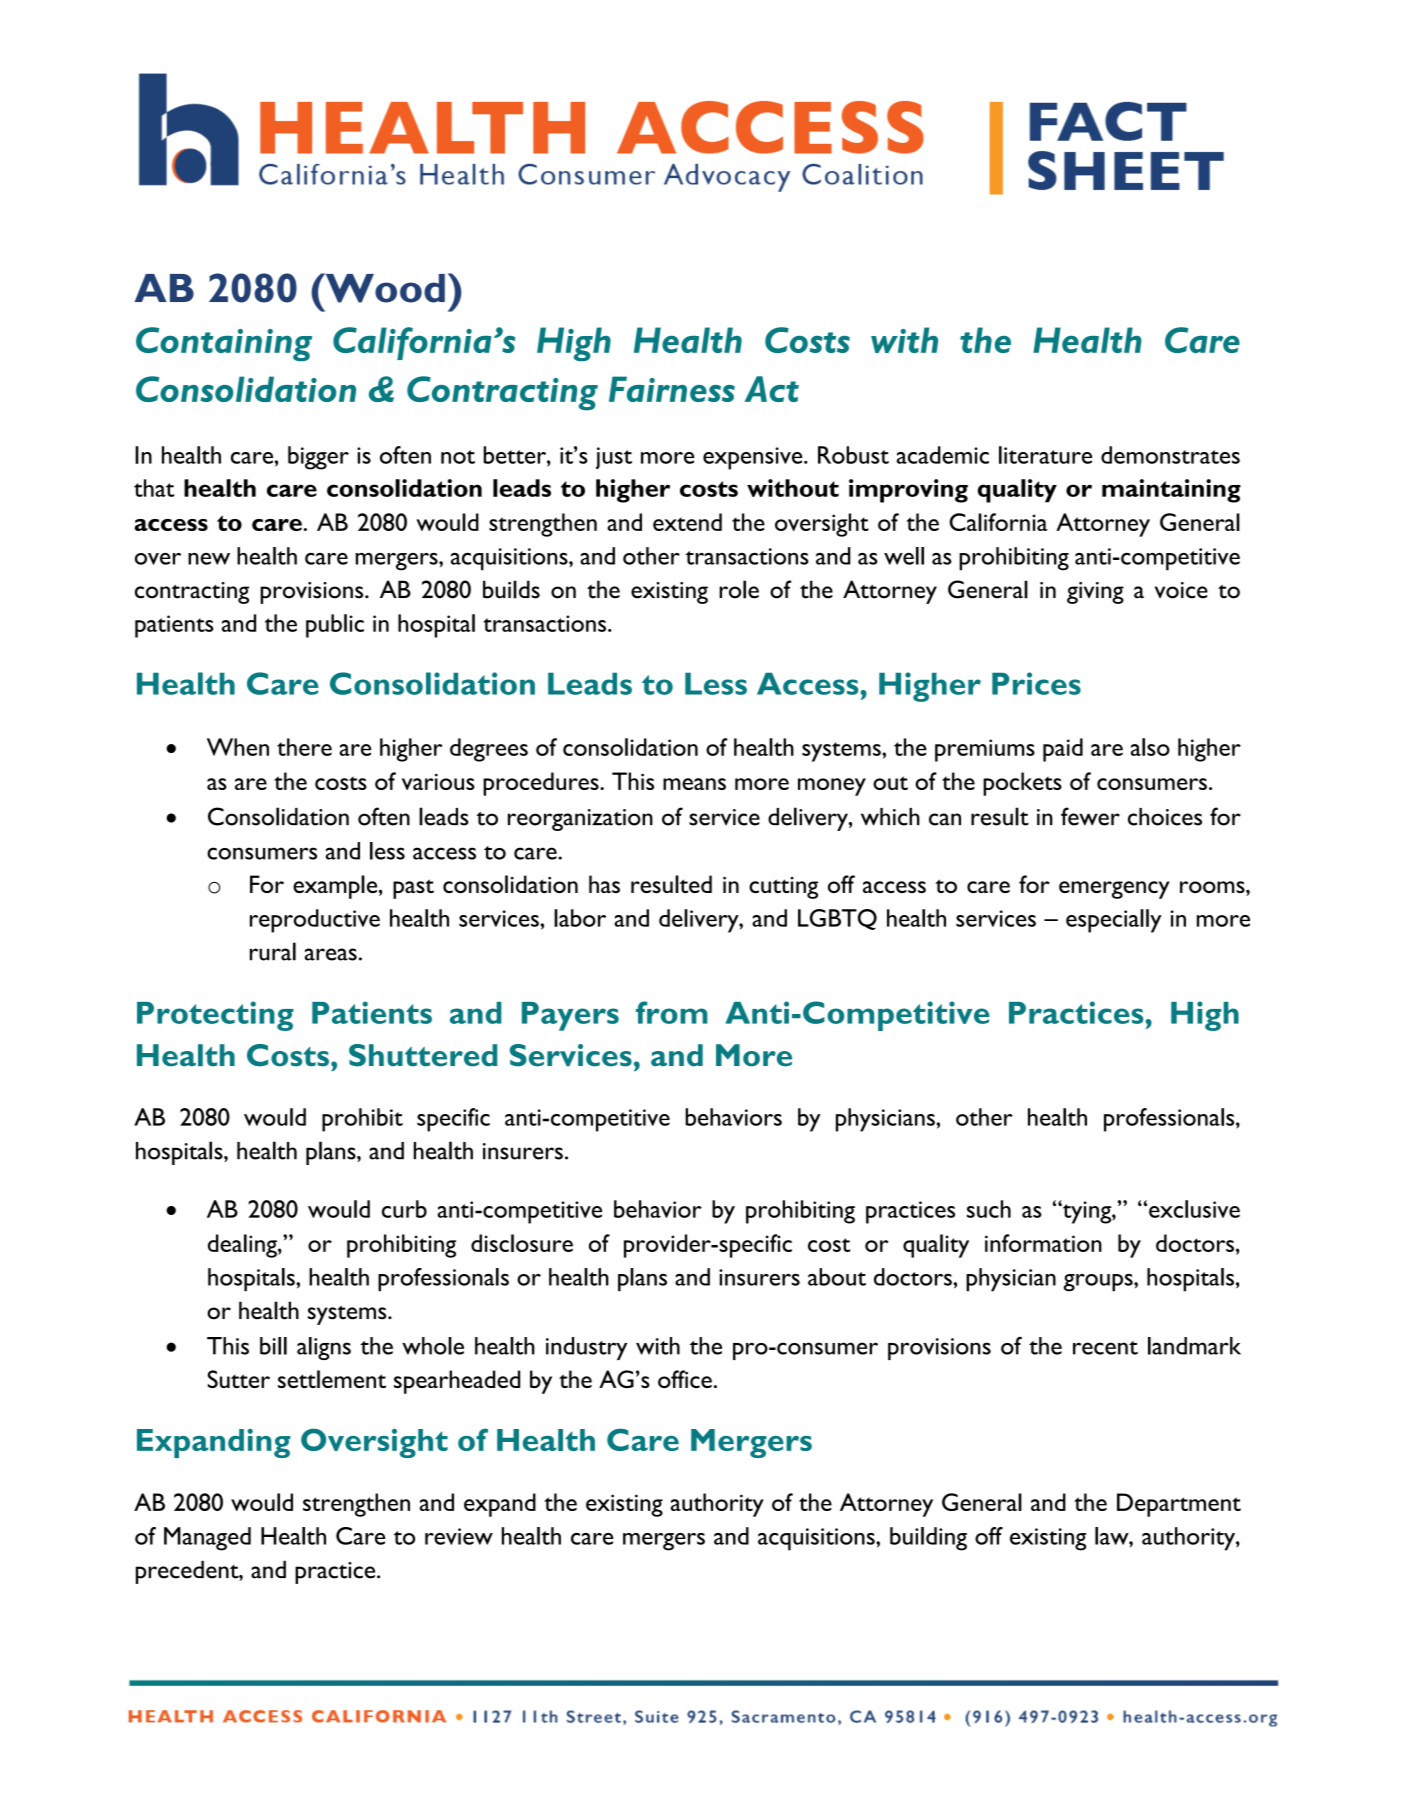  I want to click on Protecting, so click(215, 1016).
